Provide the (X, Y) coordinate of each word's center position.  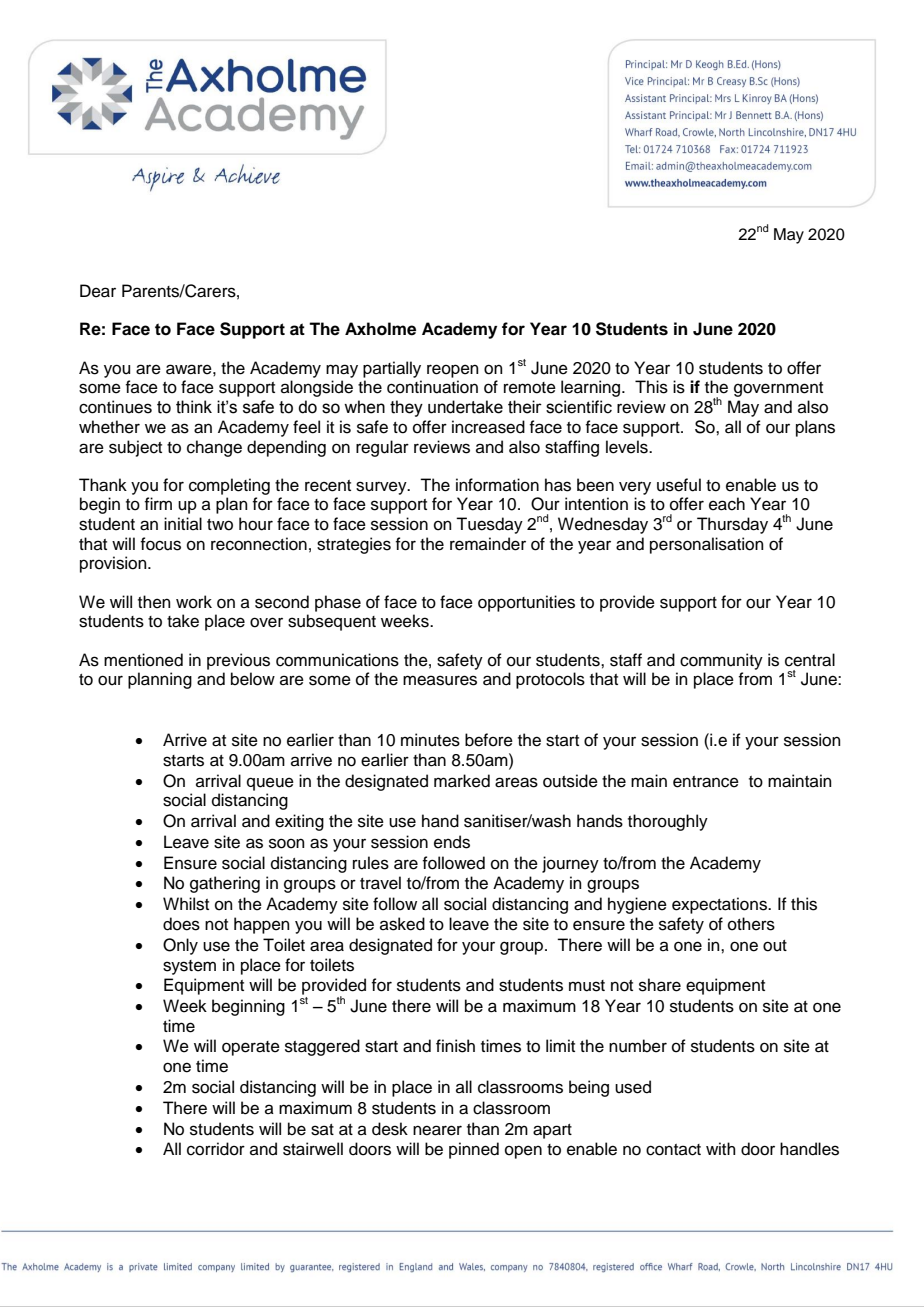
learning (592, 388)
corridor (216, 1149)
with (721, 1148)
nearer (437, 1130)
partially (392, 369)
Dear (98, 291)
